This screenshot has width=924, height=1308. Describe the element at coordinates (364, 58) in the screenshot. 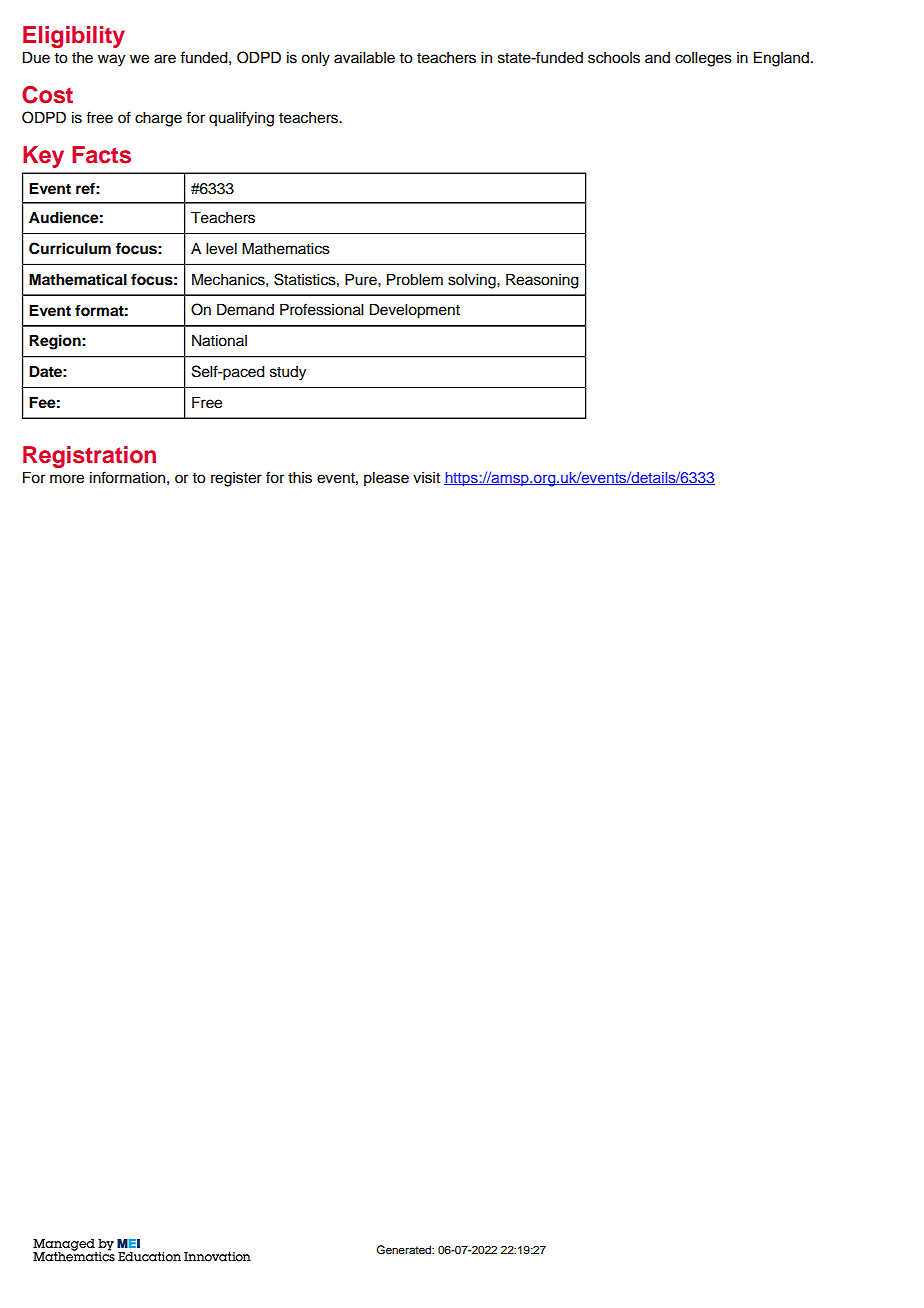

I see `available` at that location.
